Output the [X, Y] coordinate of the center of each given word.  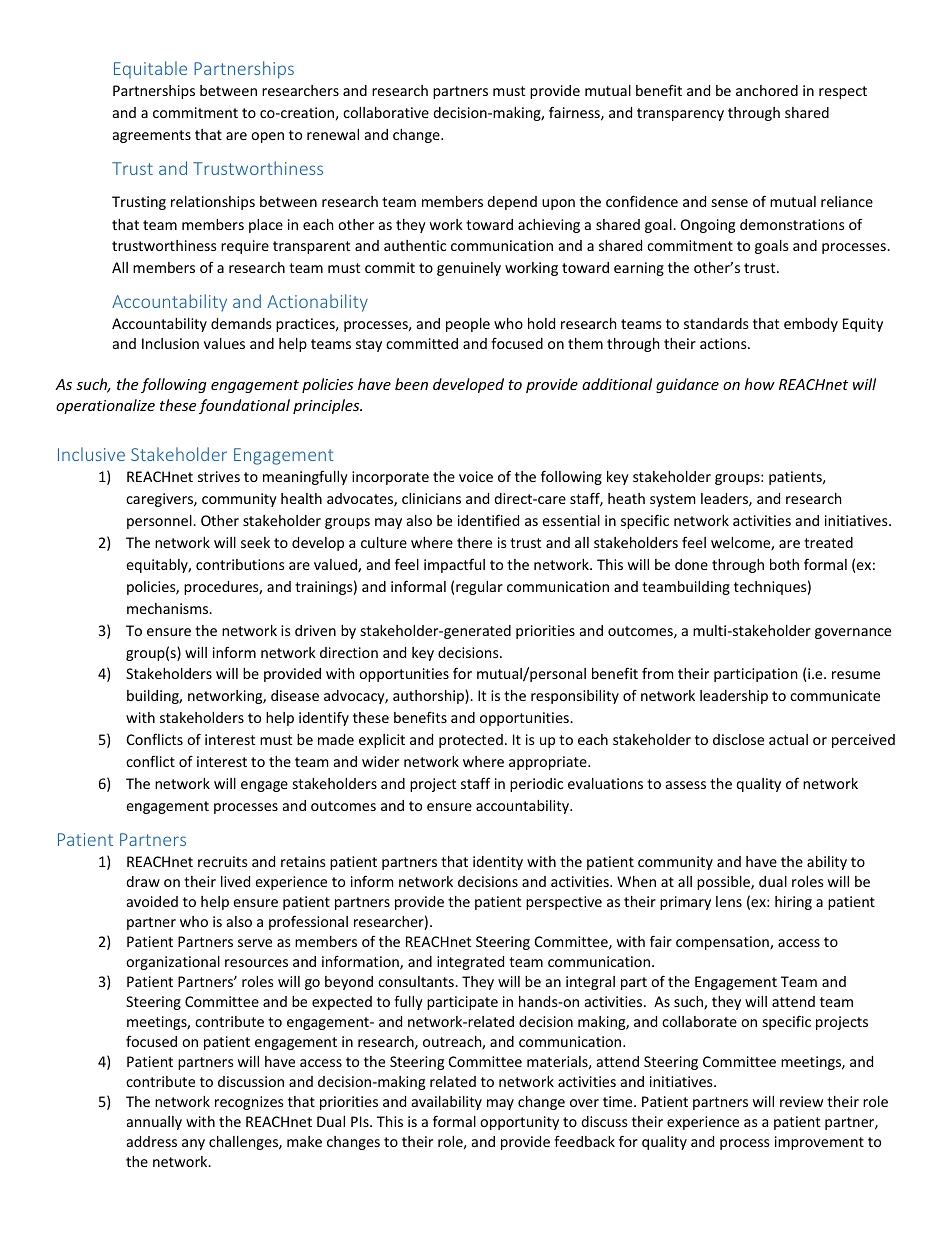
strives [219, 476]
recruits [223, 861]
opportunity [519, 1123]
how [760, 384]
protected [471, 741]
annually [154, 1123]
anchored [767, 90]
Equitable [150, 69]
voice [476, 476]
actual [788, 739]
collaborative [386, 112]
